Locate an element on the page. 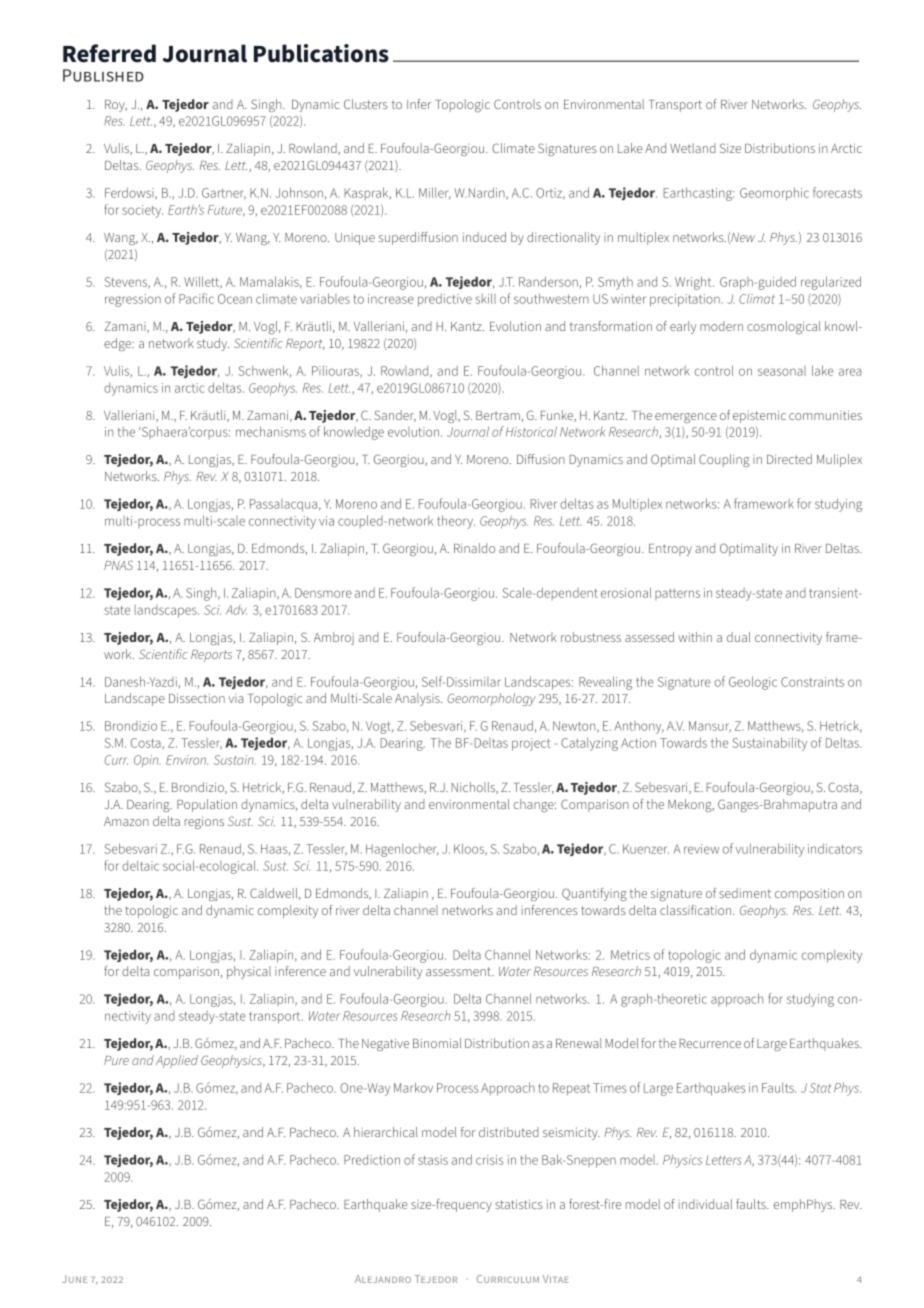 This page has height=1308, width=924. Binomial is located at coordinates (437, 1043).
